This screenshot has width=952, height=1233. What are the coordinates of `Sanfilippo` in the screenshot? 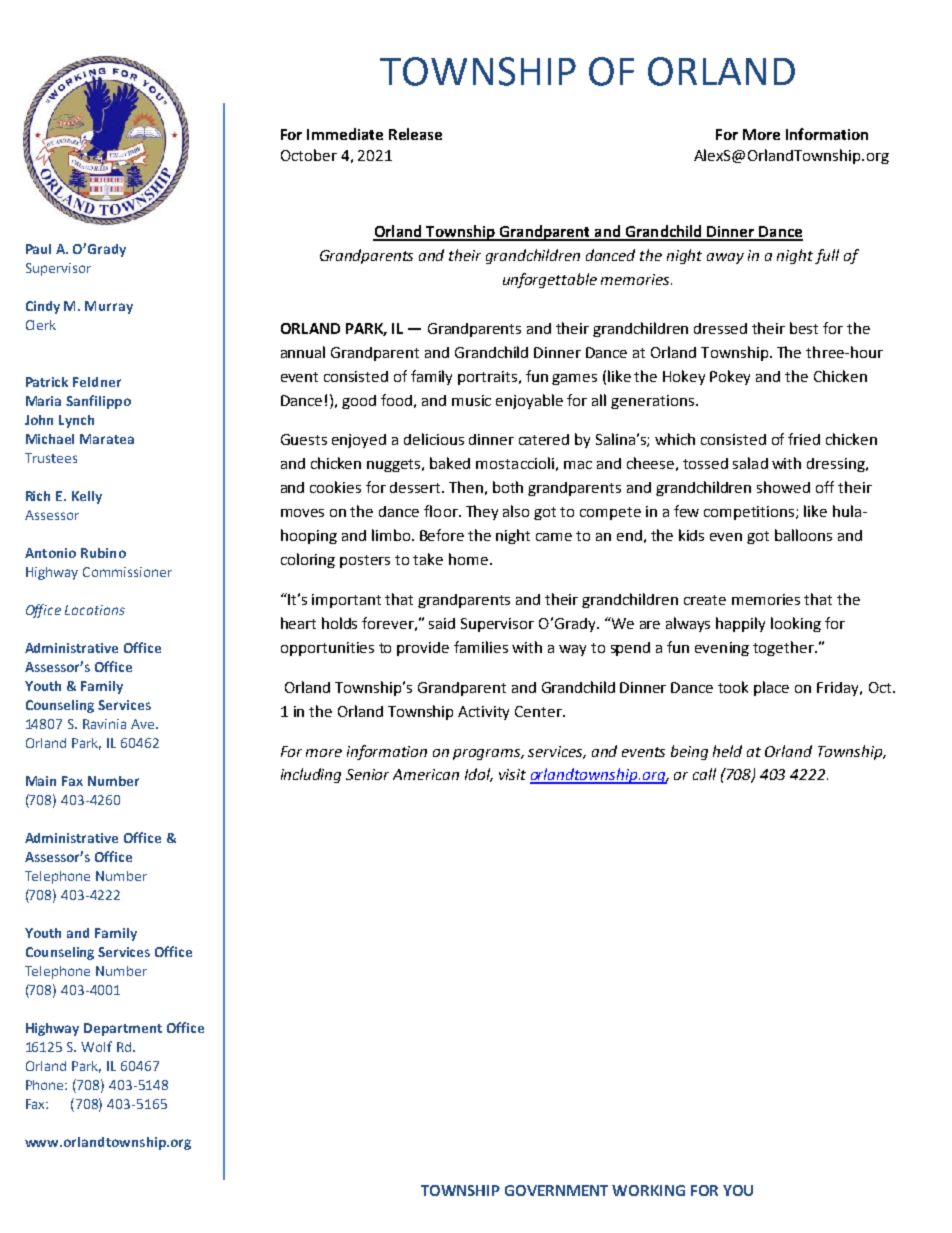 It's located at (98, 402).
